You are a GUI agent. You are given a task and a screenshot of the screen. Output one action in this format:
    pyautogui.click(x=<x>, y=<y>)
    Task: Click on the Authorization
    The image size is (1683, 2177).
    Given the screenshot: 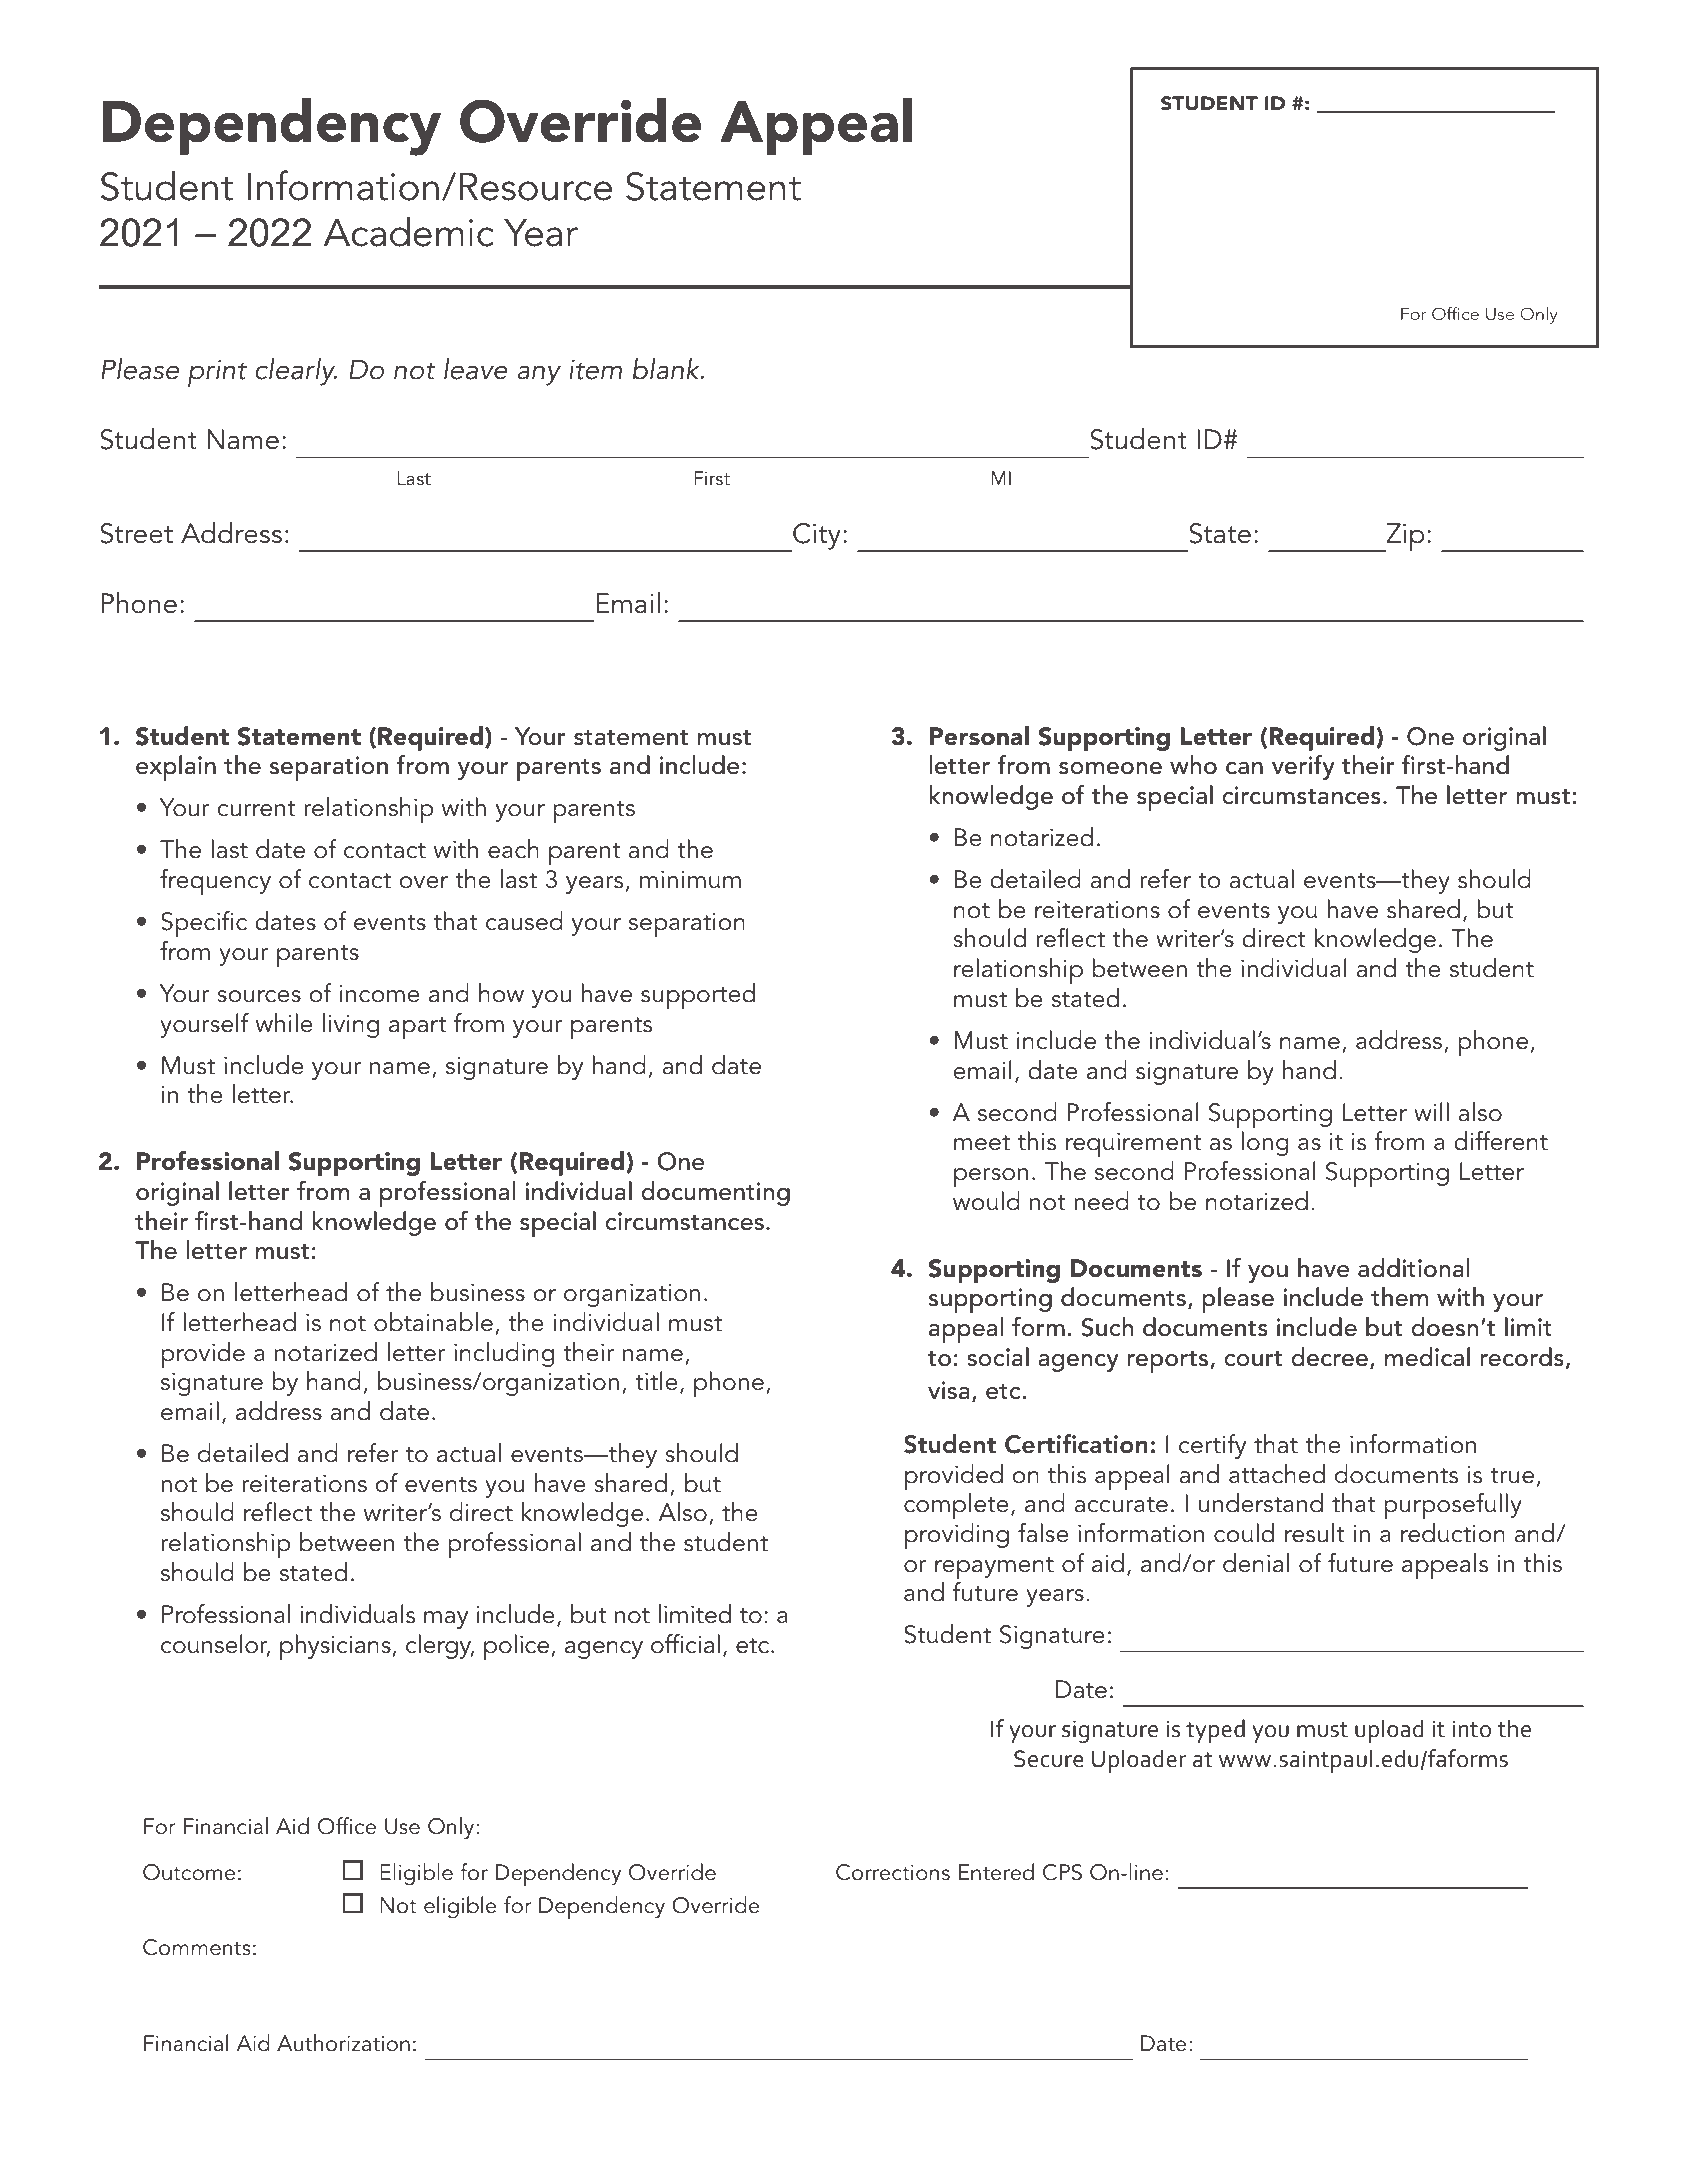 What is the action you would take?
    pyautogui.click(x=343, y=2043)
